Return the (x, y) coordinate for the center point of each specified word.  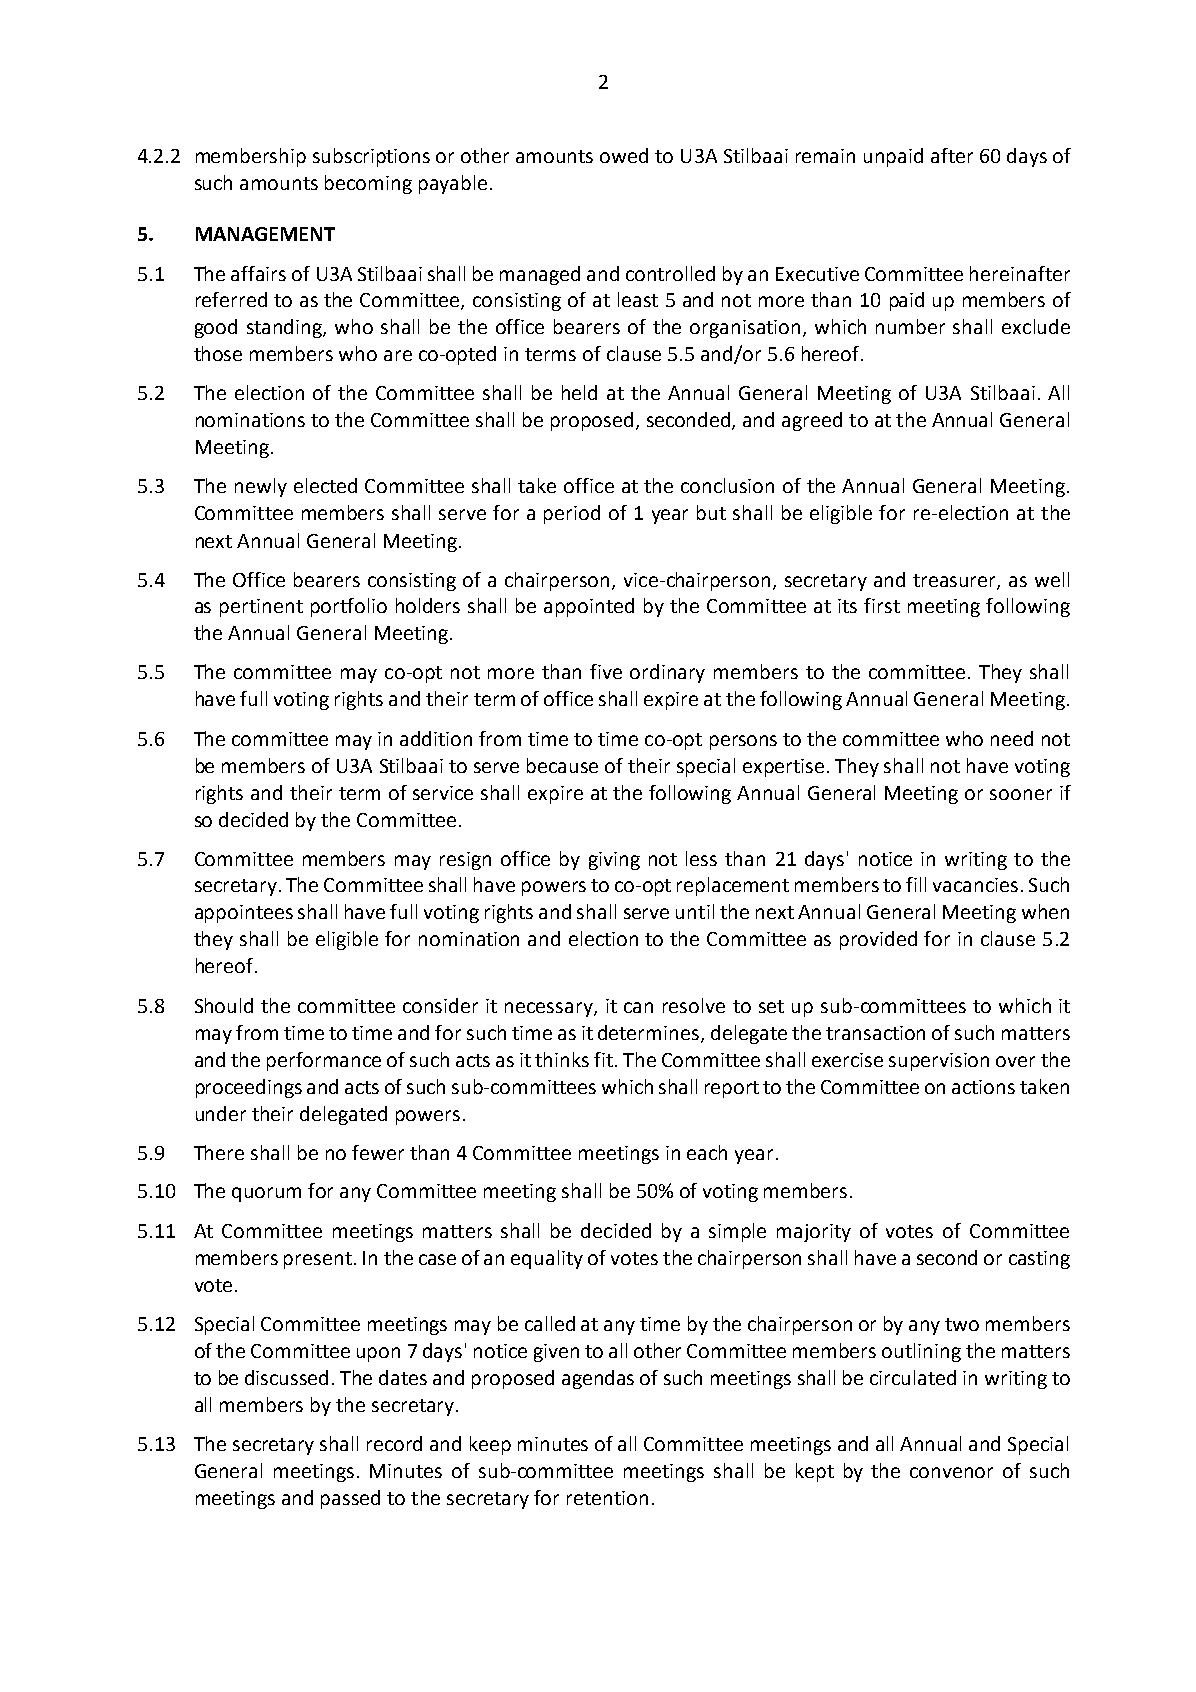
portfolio (349, 607)
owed (624, 155)
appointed (589, 607)
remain (825, 156)
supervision (939, 1062)
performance (324, 1061)
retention (607, 1498)
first (882, 605)
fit (605, 1059)
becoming (368, 184)
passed (350, 1499)
